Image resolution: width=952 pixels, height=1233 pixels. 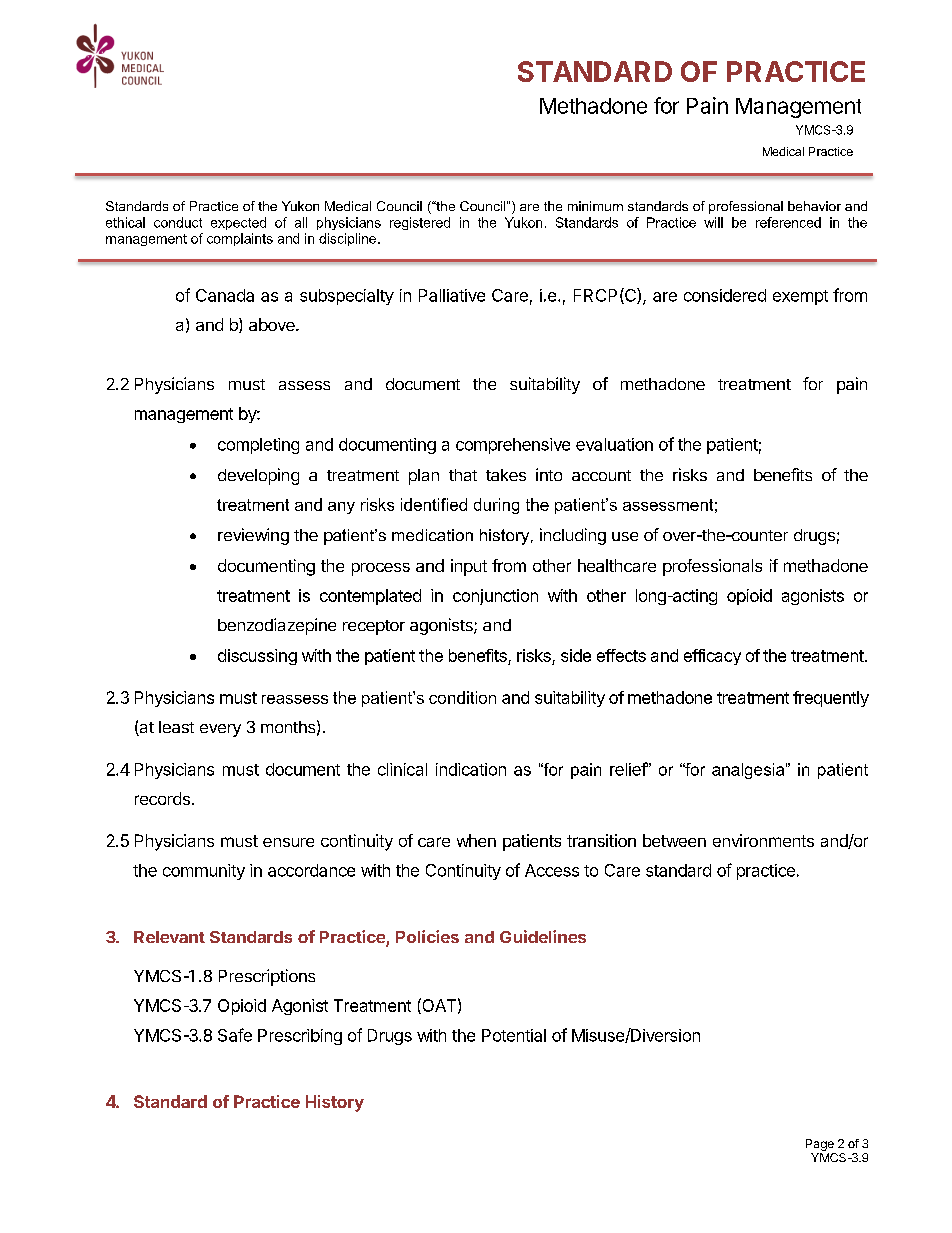 What do you see at coordinates (713, 222) in the screenshot?
I see `will` at bounding box center [713, 222].
